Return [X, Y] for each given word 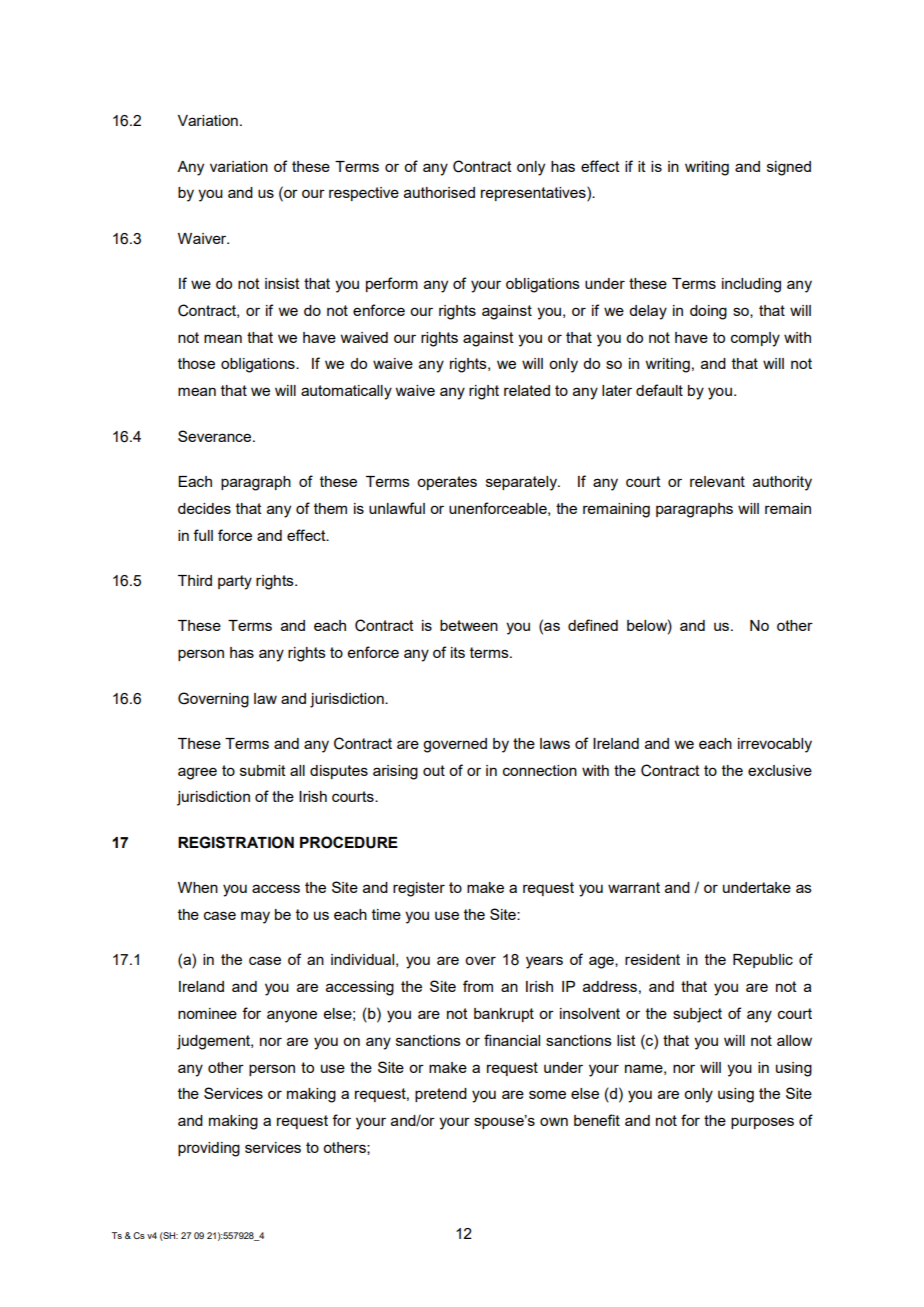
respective [364, 194]
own [554, 1121]
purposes [762, 1123]
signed [789, 168]
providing [209, 1149]
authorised [439, 192]
